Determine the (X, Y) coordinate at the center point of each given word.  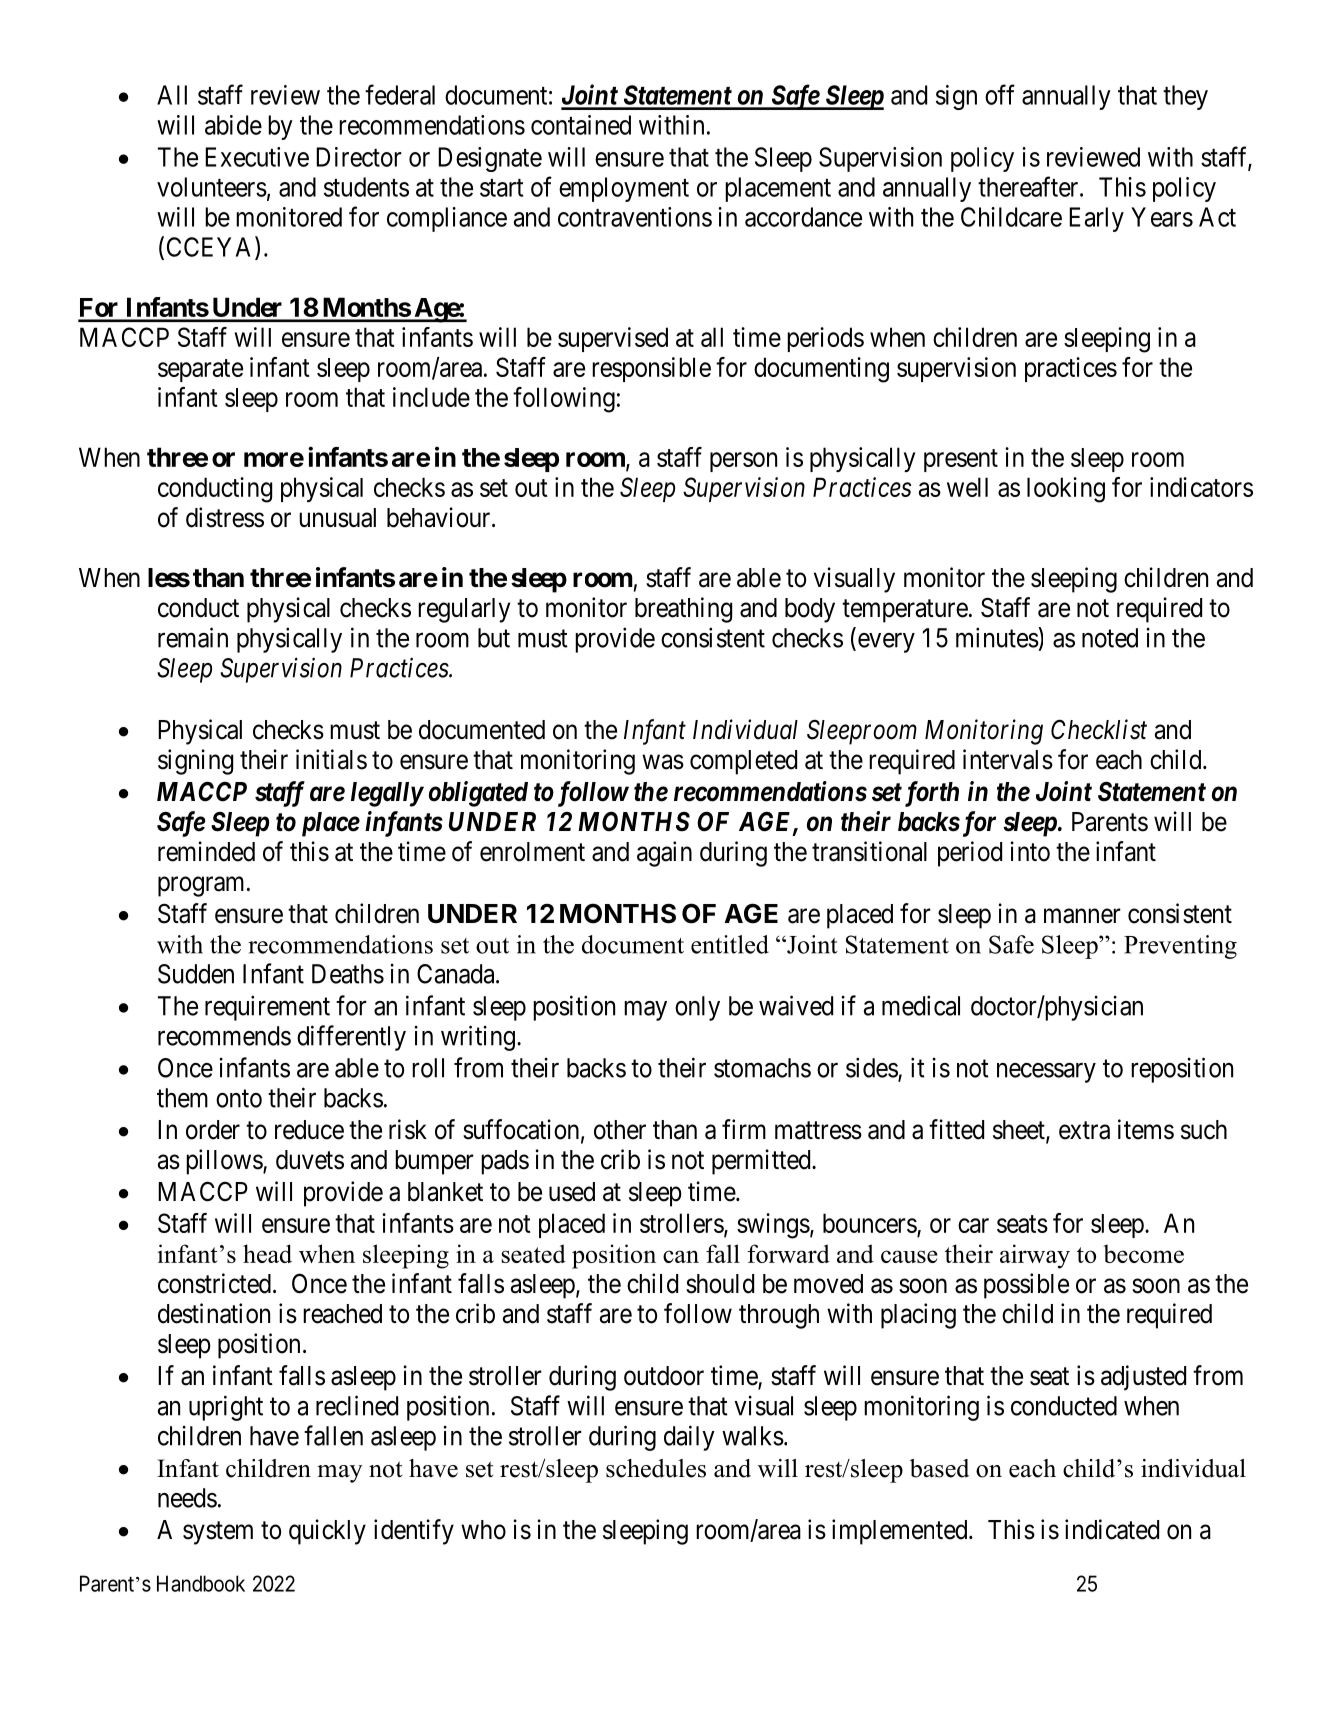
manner (1082, 916)
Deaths (348, 974)
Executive (257, 157)
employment (624, 189)
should (720, 1284)
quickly (327, 1532)
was (663, 762)
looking (1066, 490)
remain (193, 637)
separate (200, 370)
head (267, 1253)
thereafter (1029, 186)
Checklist (1099, 729)
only (697, 1008)
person (743, 462)
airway (1035, 1256)
